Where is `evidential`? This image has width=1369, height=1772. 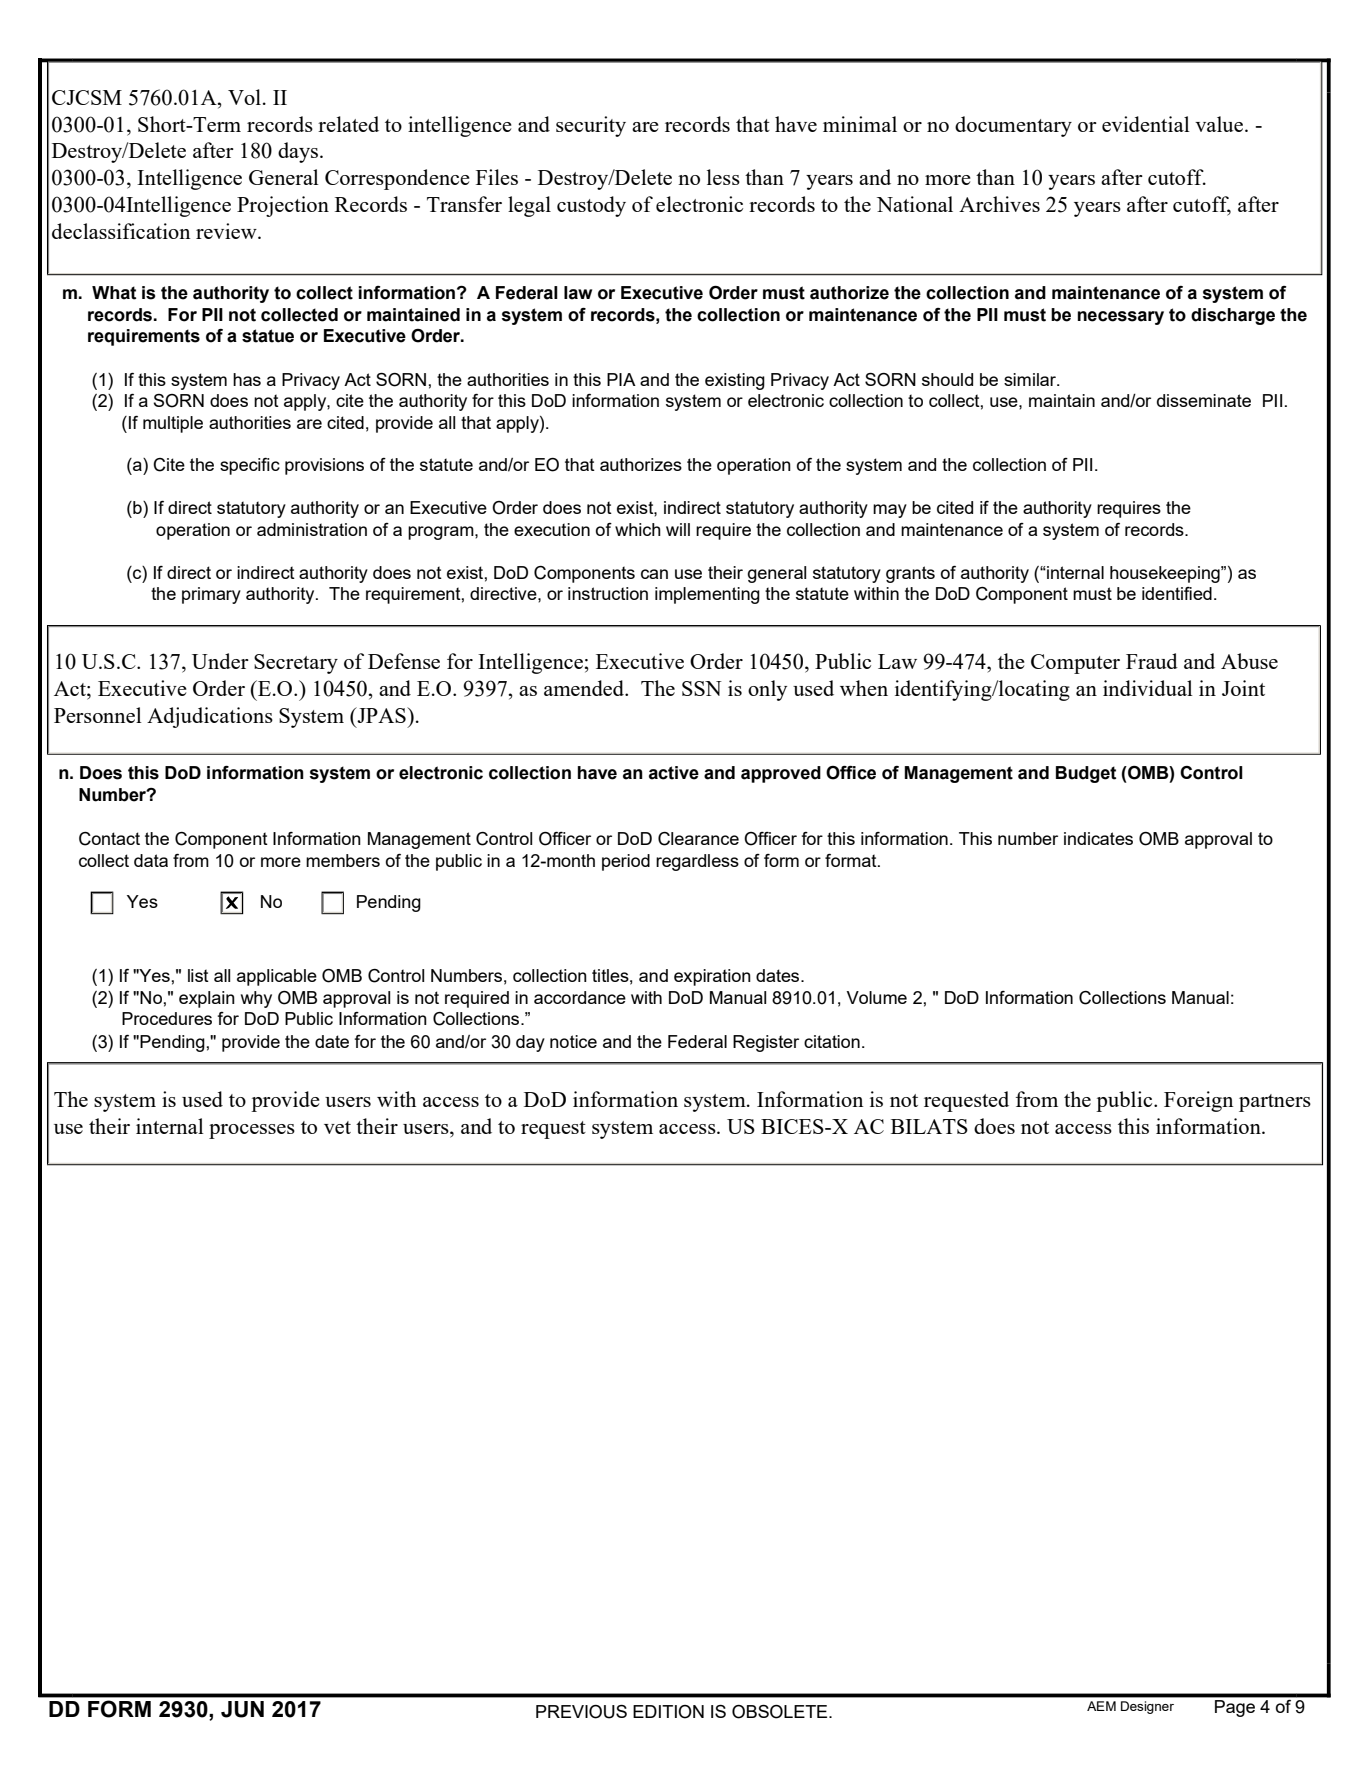
evidential is located at coordinates (1146, 124).
